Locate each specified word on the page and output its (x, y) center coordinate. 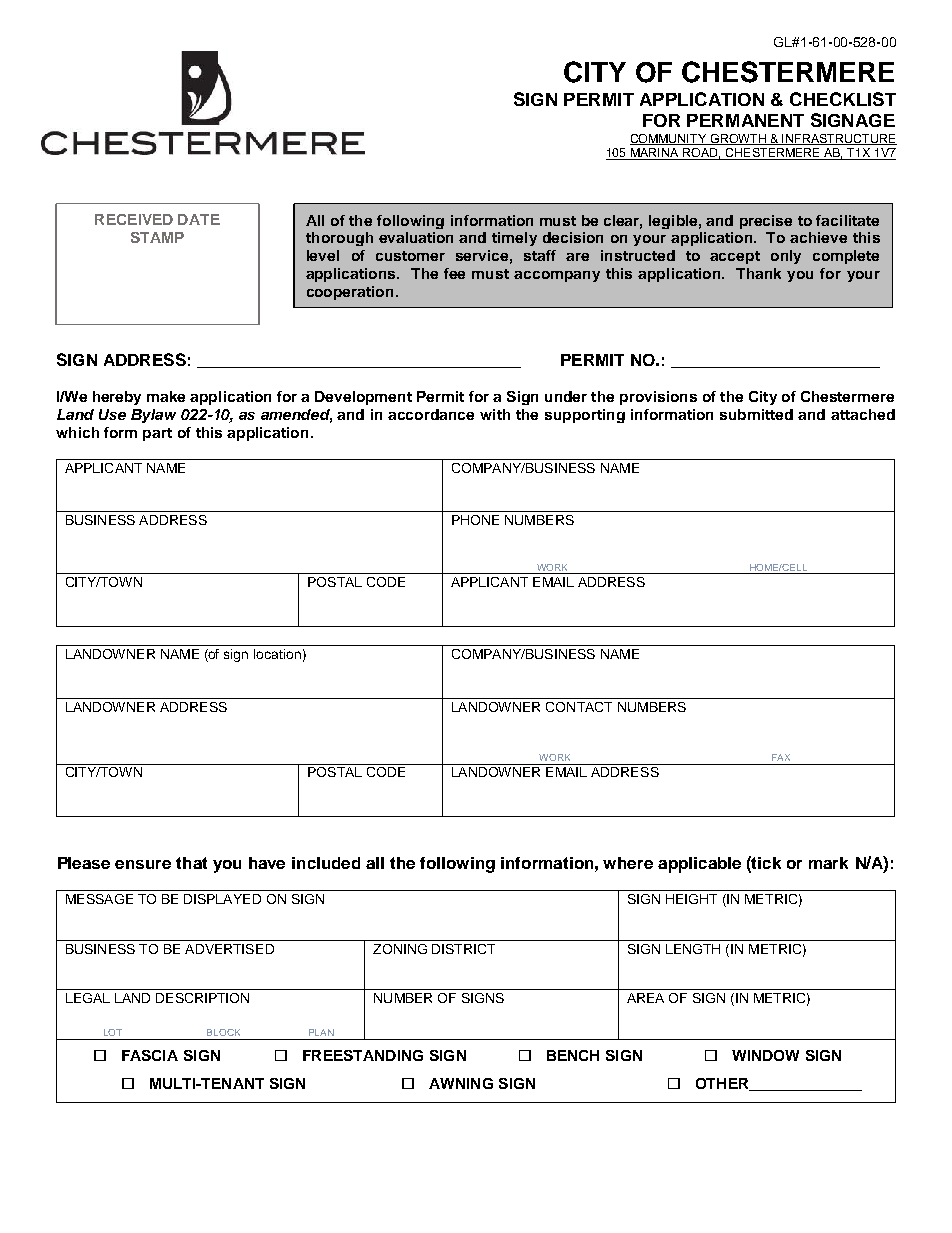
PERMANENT (745, 120)
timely (514, 239)
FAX (781, 757)
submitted (756, 414)
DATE (199, 219)
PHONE (475, 520)
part (157, 434)
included (326, 863)
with (495, 414)
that (191, 863)
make (166, 396)
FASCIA (150, 1055)
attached (863, 414)
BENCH (573, 1055)
